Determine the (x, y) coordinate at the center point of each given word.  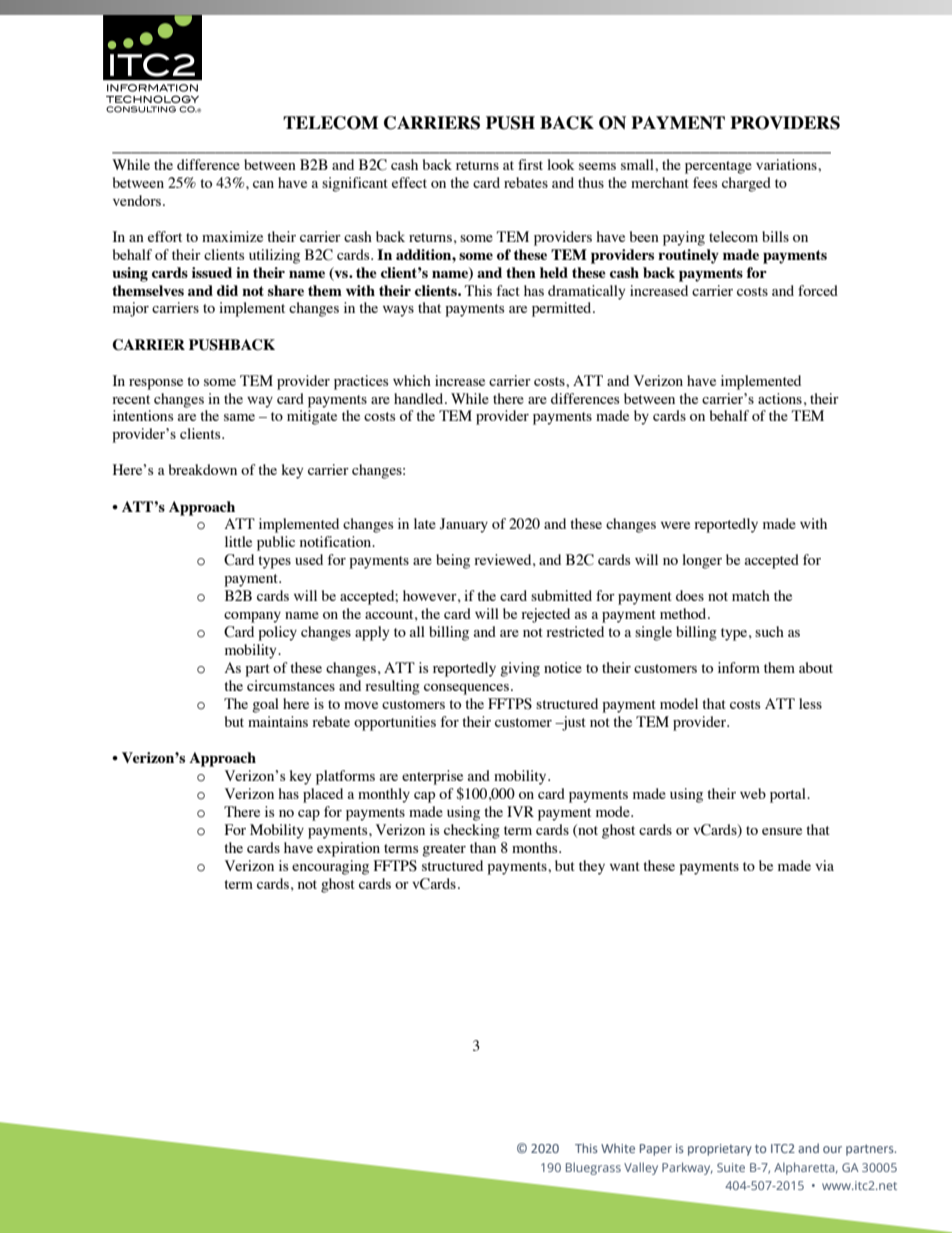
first (530, 164)
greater (444, 850)
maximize (232, 236)
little (238, 541)
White (618, 1148)
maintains (278, 721)
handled (420, 398)
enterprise (432, 777)
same (239, 417)
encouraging (330, 867)
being (453, 561)
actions (780, 398)
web (753, 793)
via (824, 865)
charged (746, 184)
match (751, 595)
